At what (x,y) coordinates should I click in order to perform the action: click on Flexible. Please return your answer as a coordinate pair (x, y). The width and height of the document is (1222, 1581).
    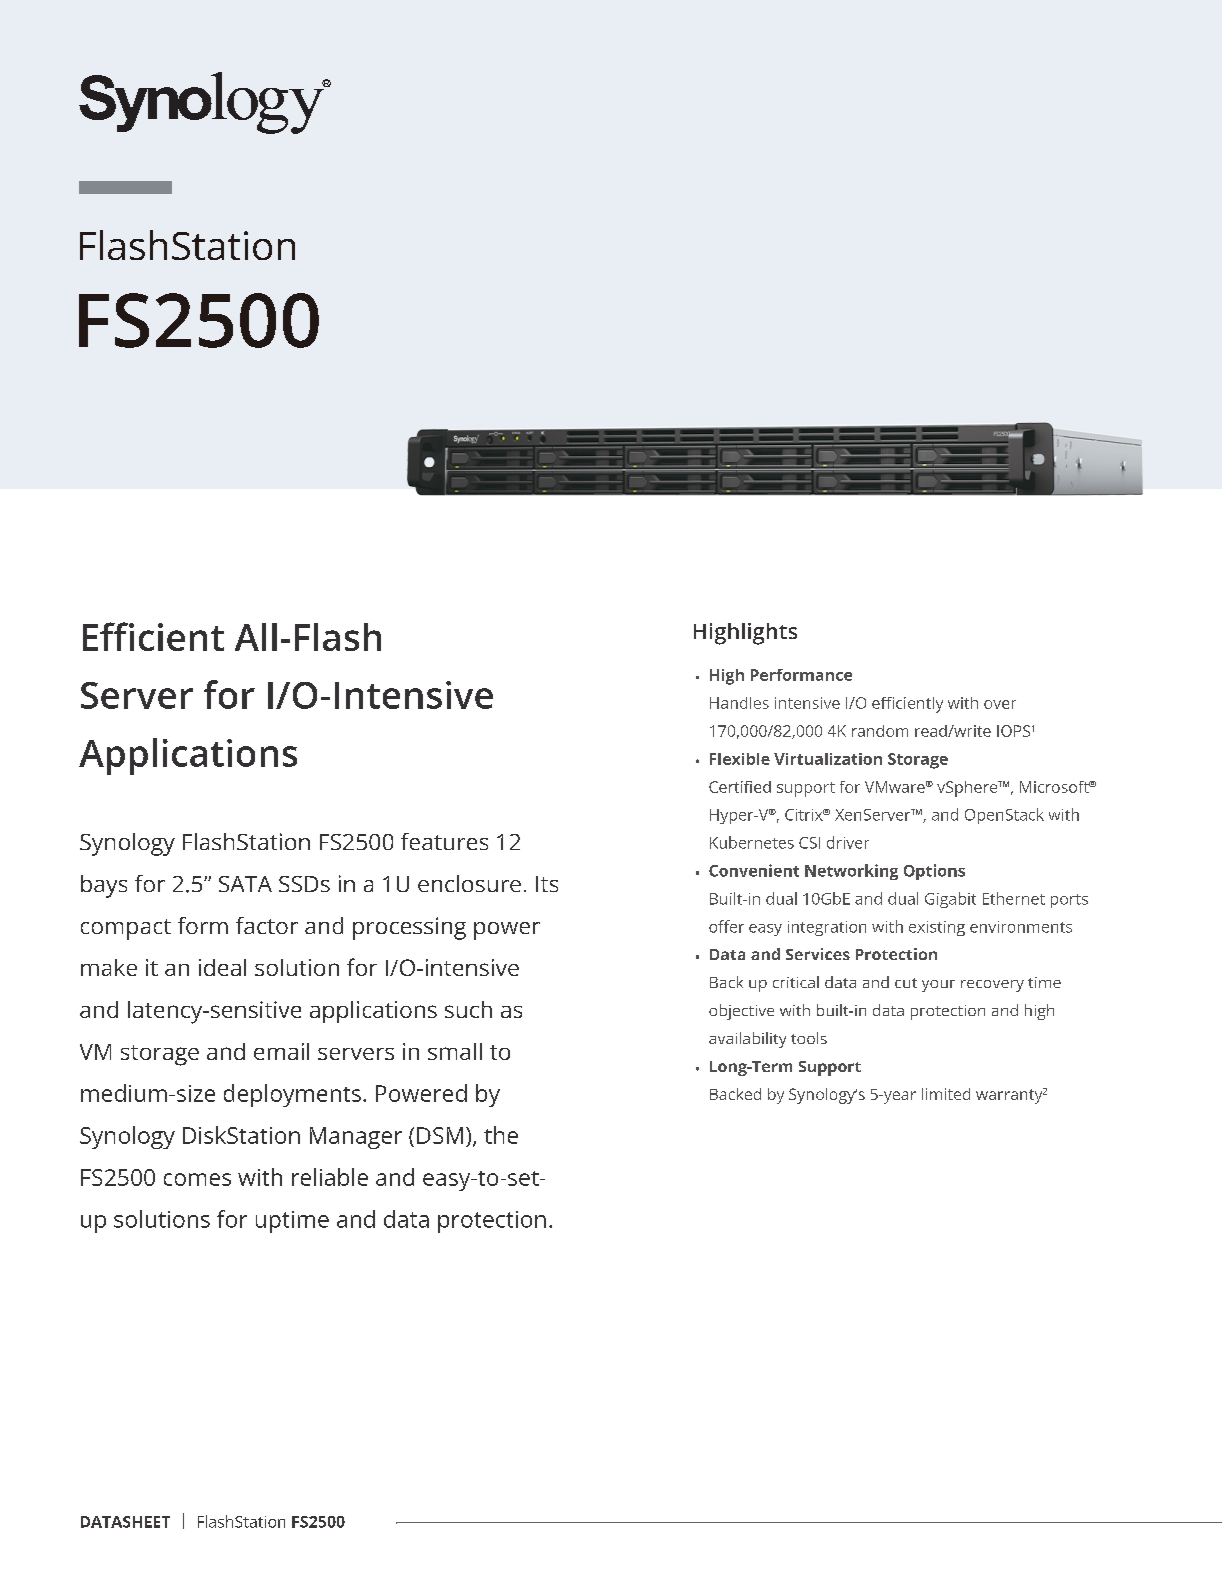
    Looking at the image, I should click on (740, 759).
